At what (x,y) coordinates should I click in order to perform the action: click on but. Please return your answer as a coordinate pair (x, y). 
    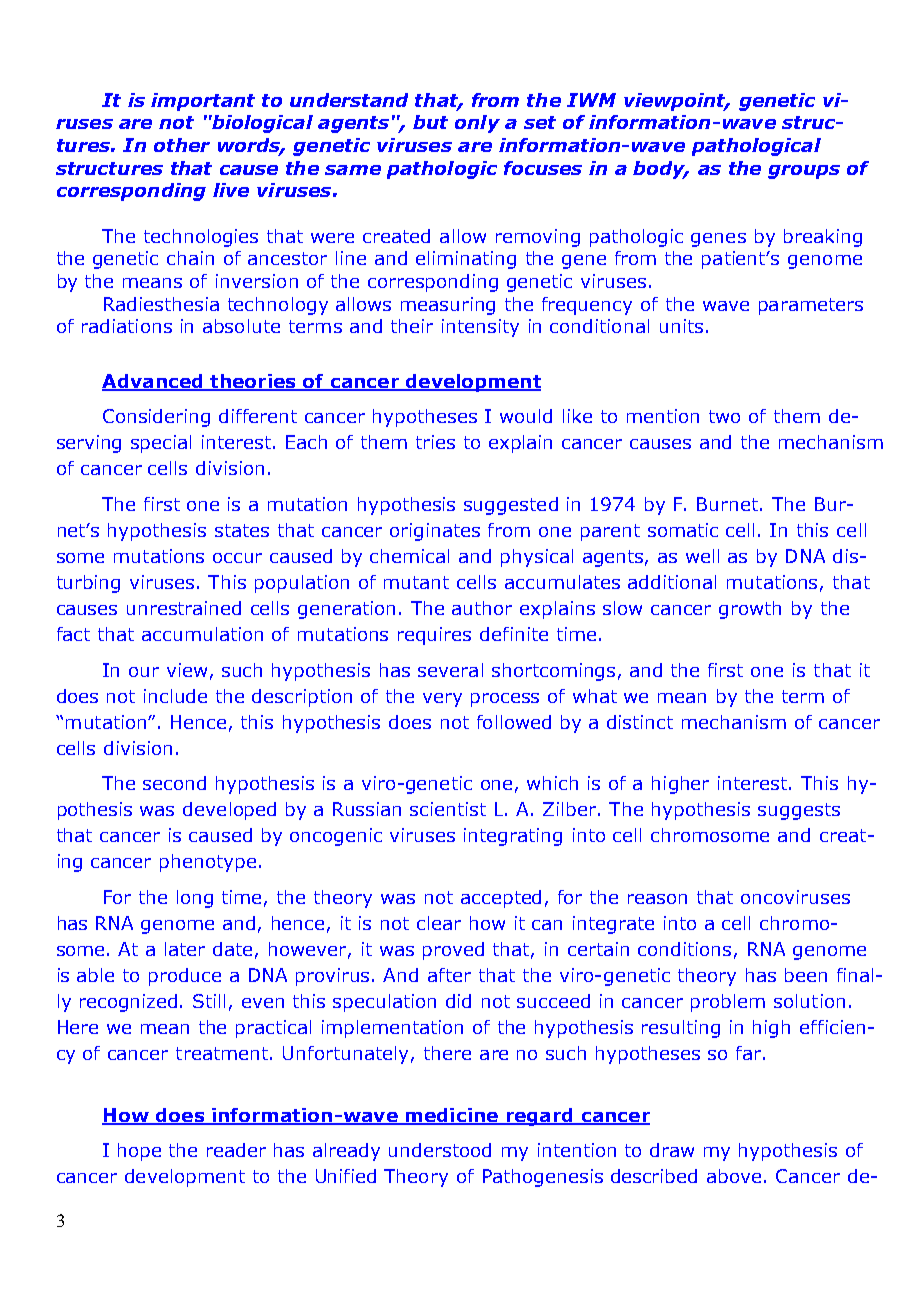
    Looking at the image, I should click on (430, 122).
